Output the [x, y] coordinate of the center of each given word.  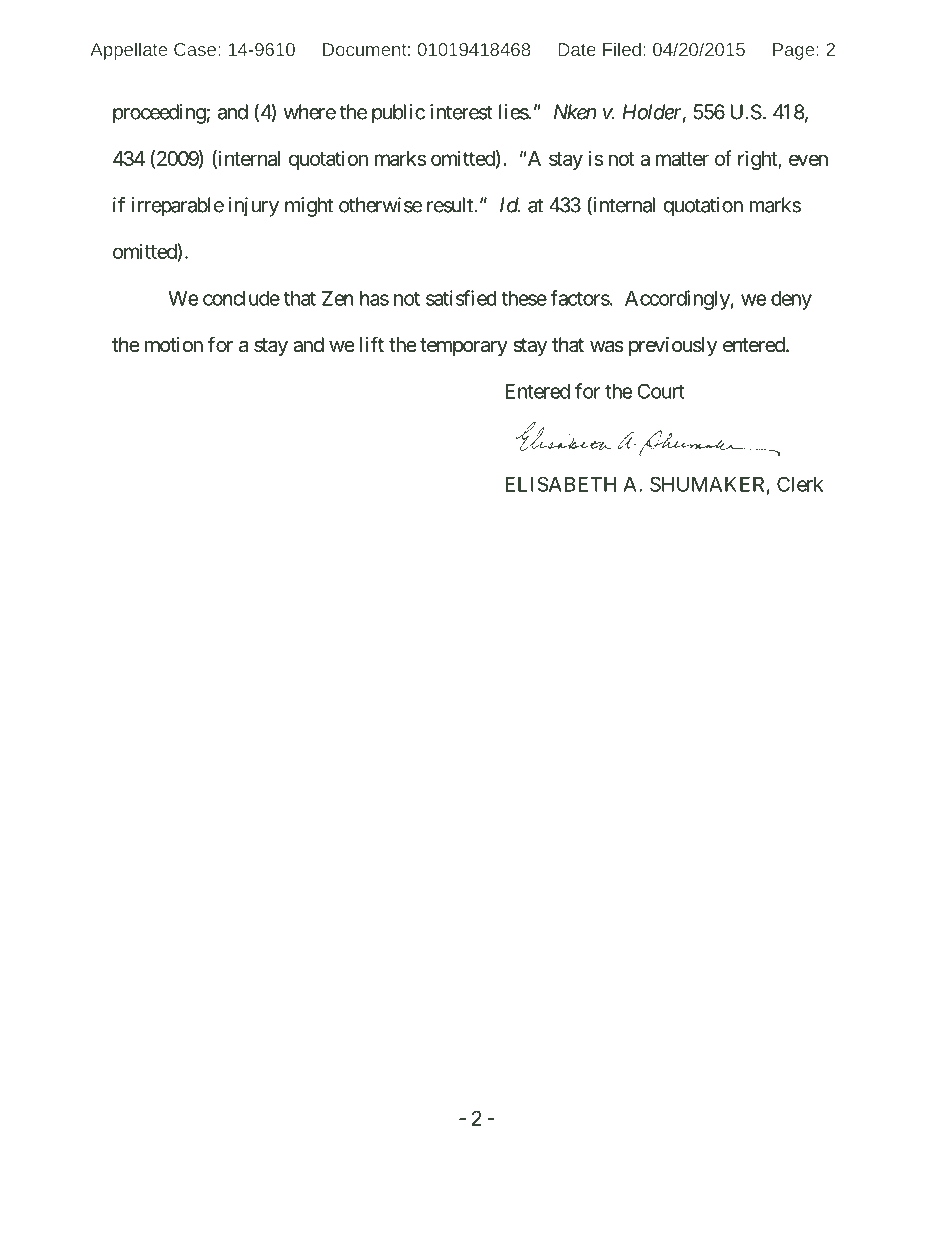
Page [795, 51]
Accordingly [677, 300]
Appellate [128, 51]
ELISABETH [560, 484]
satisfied [461, 298]
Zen [338, 298]
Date [577, 49]
